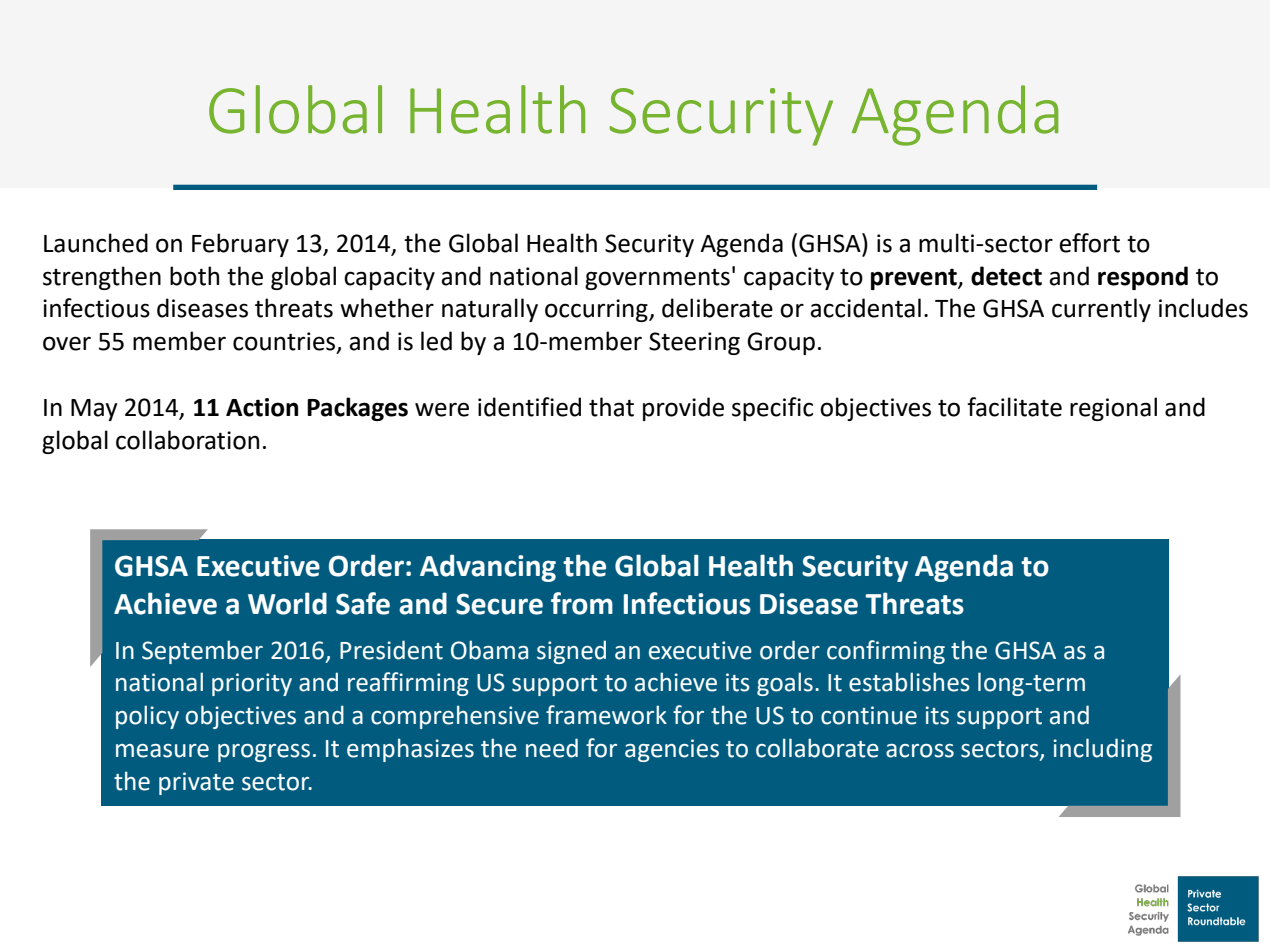  Describe the element at coordinates (717, 308) in the screenshot. I see `deliberate` at that location.
